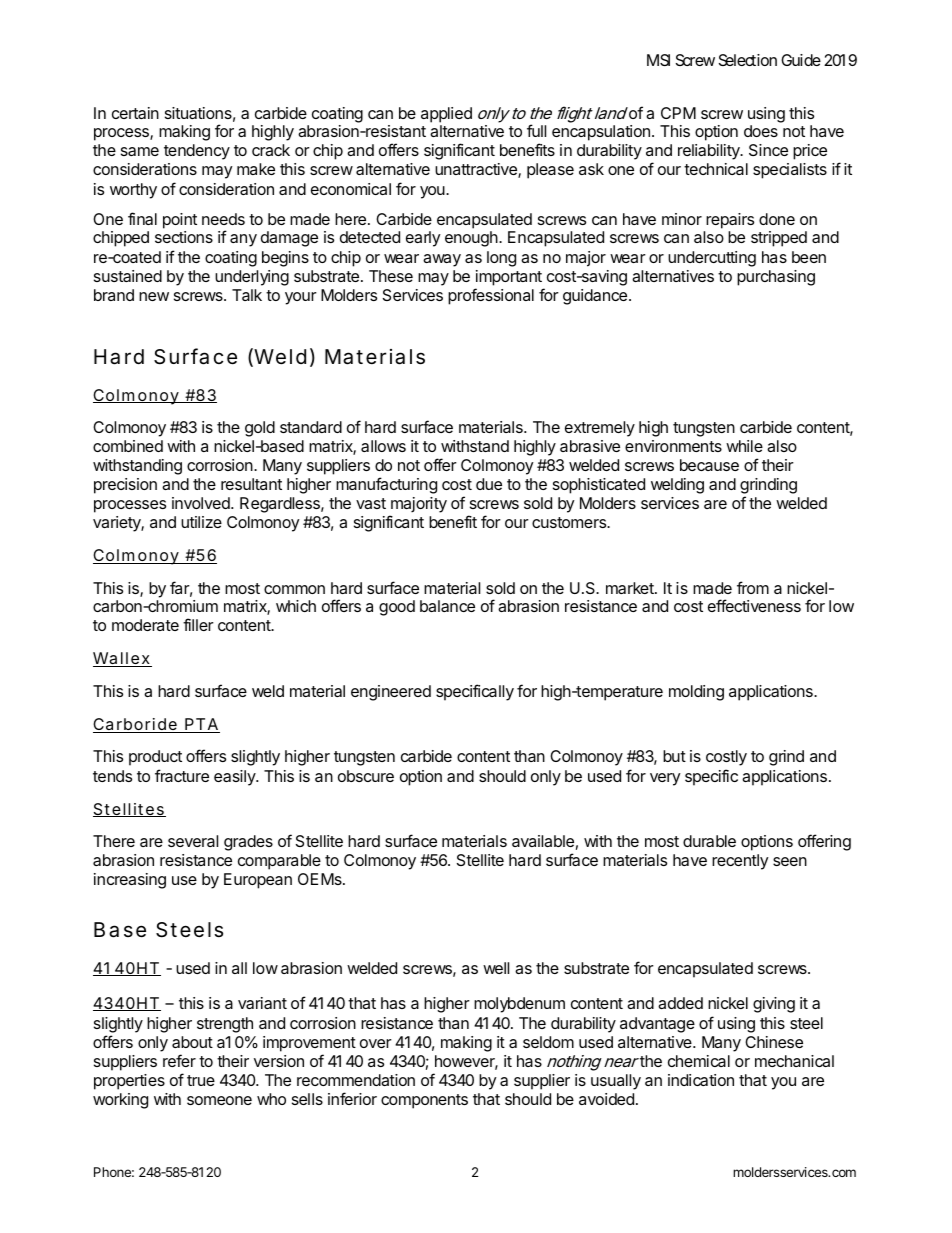 This page has height=1233, width=952. I want to click on however, so click(466, 1062).
